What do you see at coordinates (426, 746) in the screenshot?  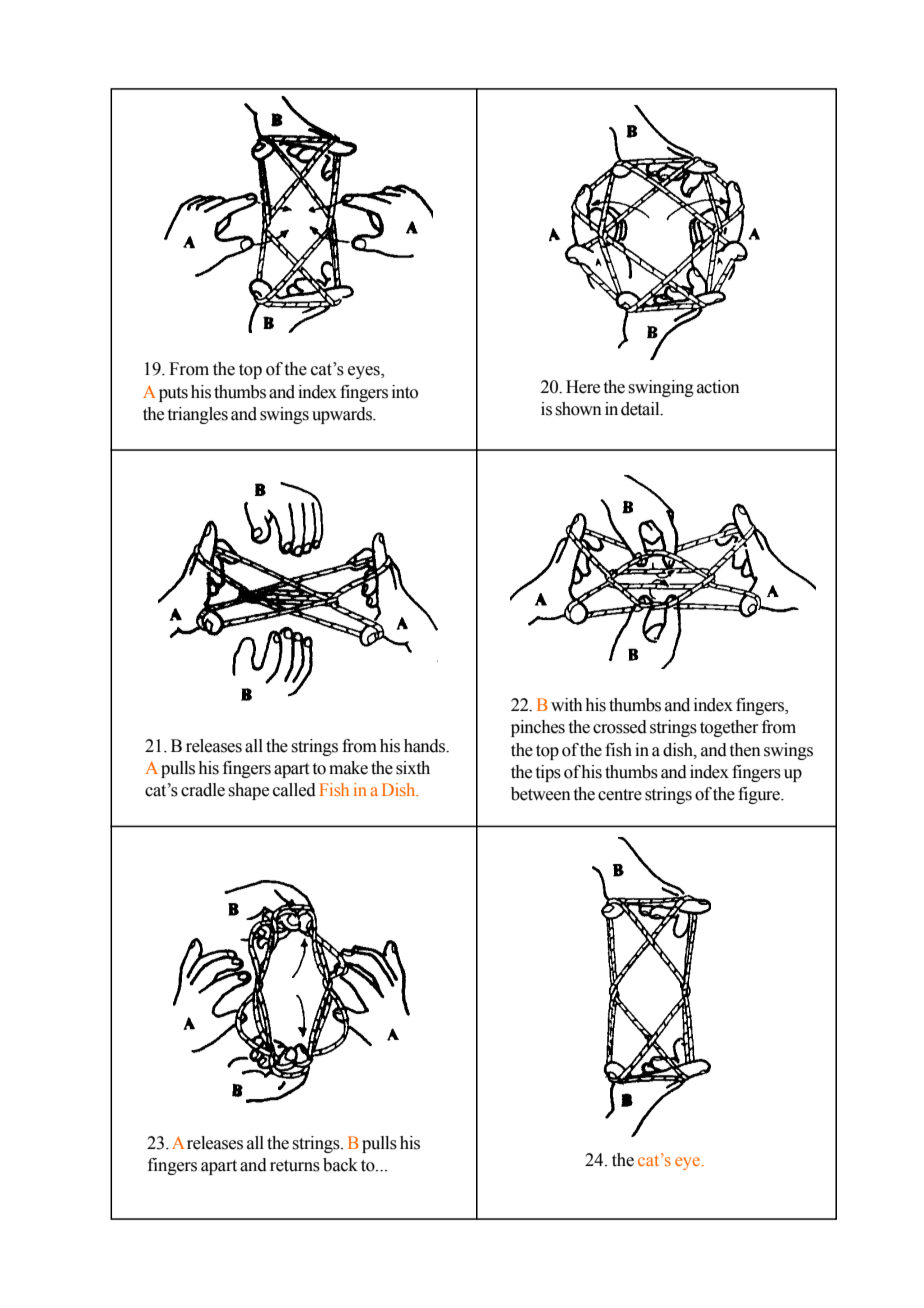 I see `hands` at bounding box center [426, 746].
